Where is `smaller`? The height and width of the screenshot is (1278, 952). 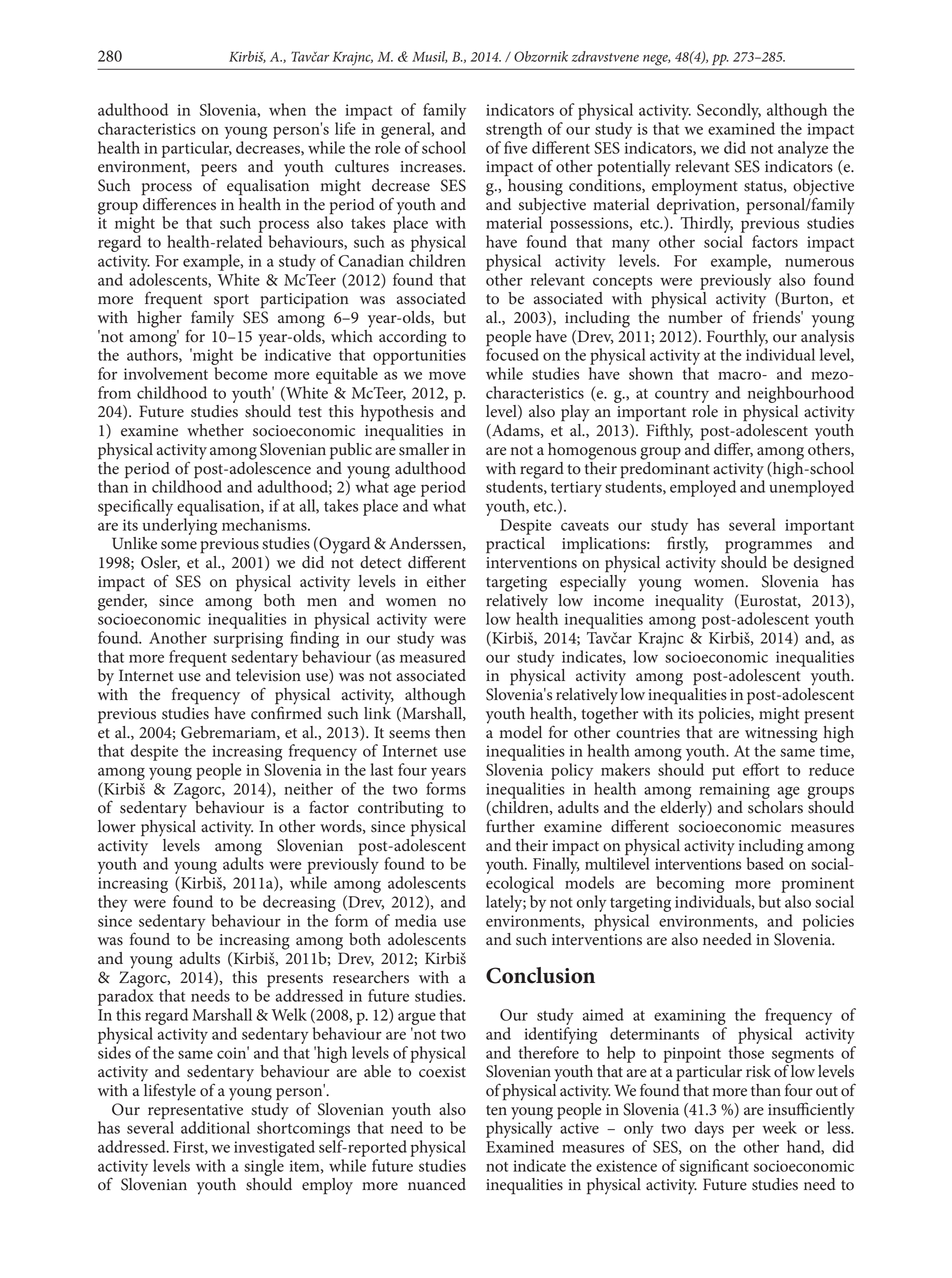 smaller is located at coordinates (424, 449).
